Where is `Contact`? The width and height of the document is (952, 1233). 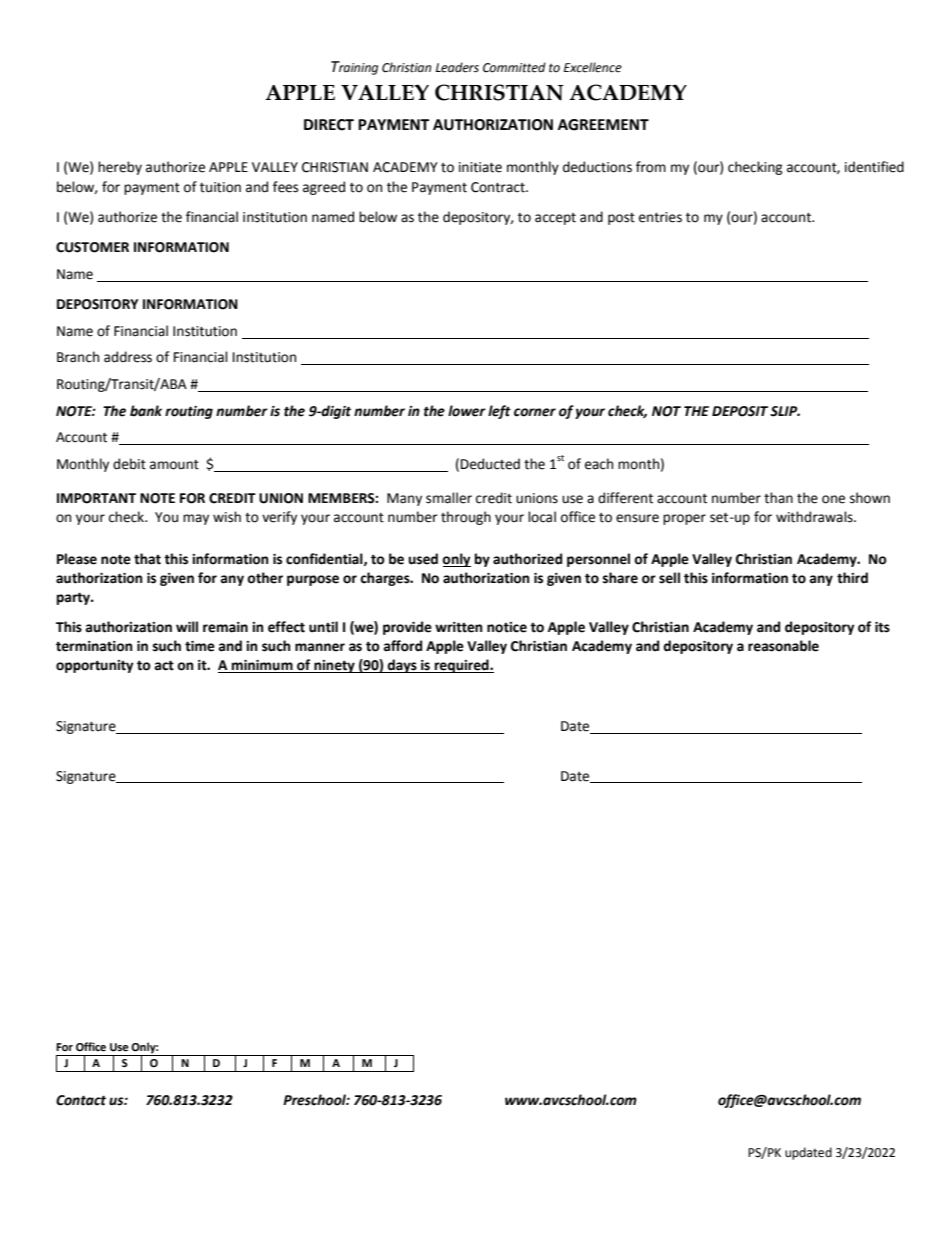 Contact is located at coordinates (81, 1100).
